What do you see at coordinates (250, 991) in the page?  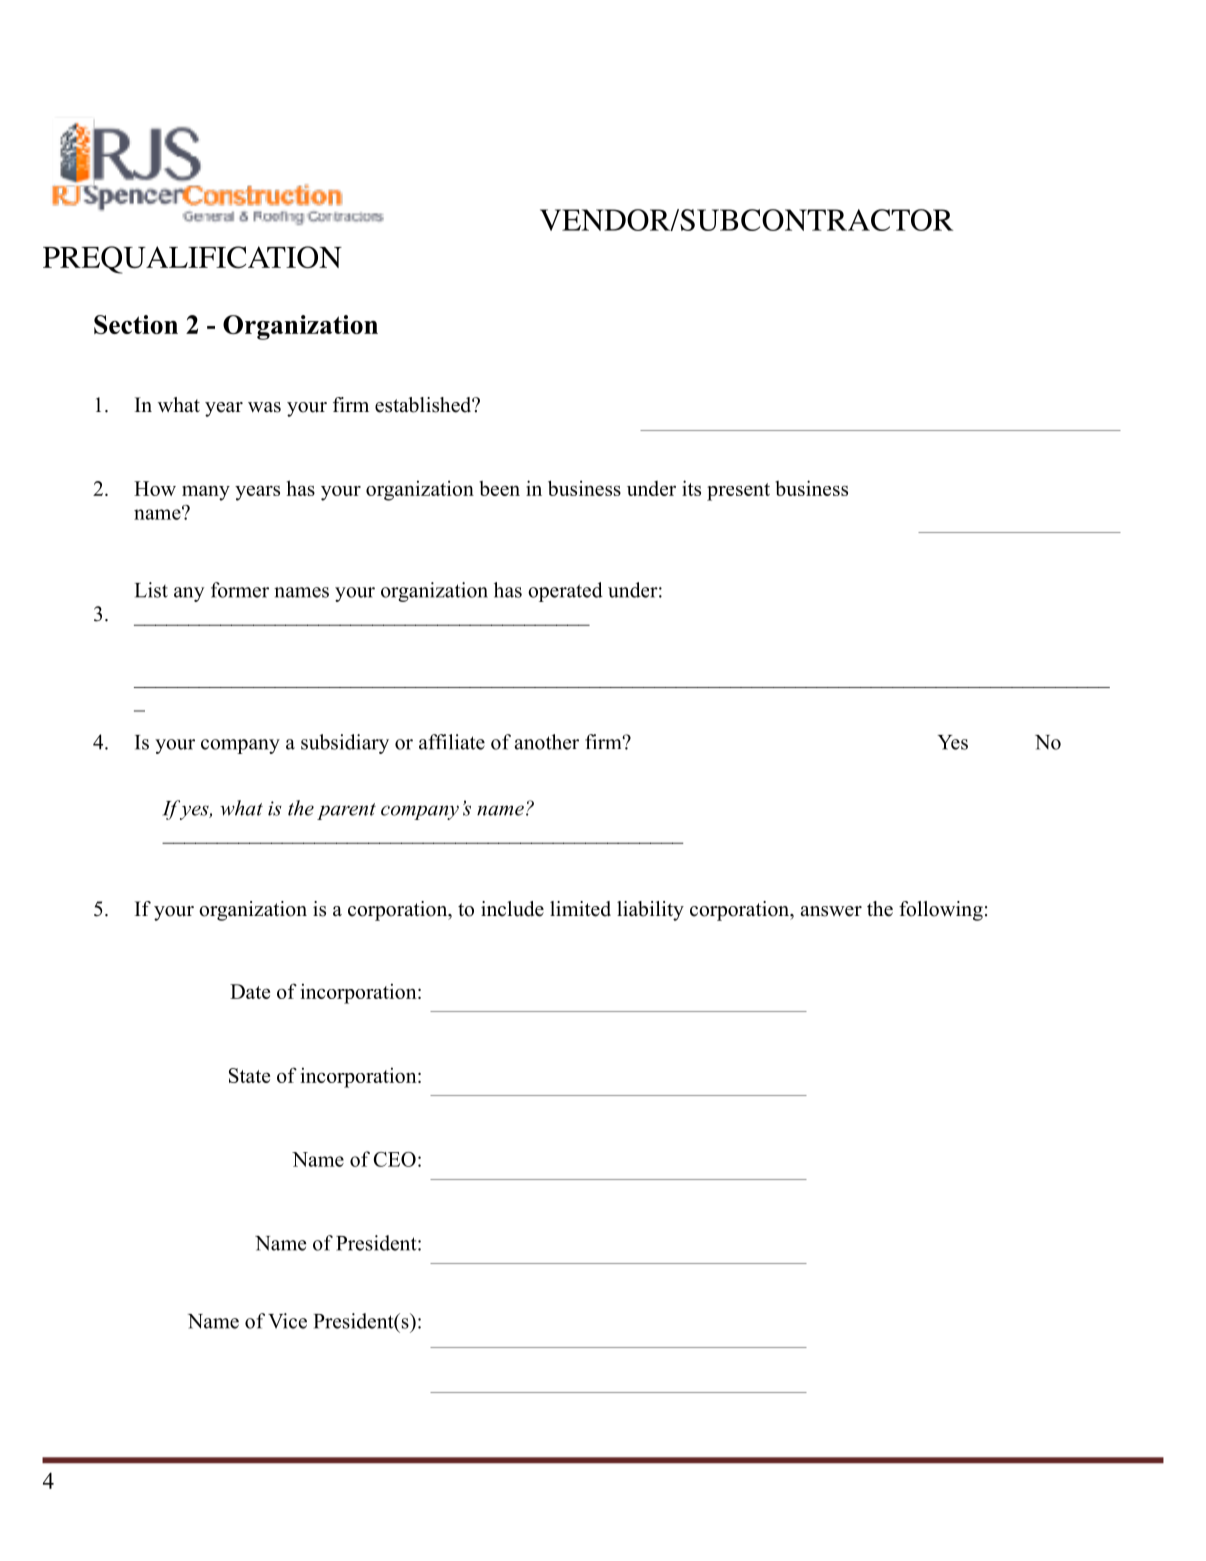 I see `Date` at bounding box center [250, 991].
